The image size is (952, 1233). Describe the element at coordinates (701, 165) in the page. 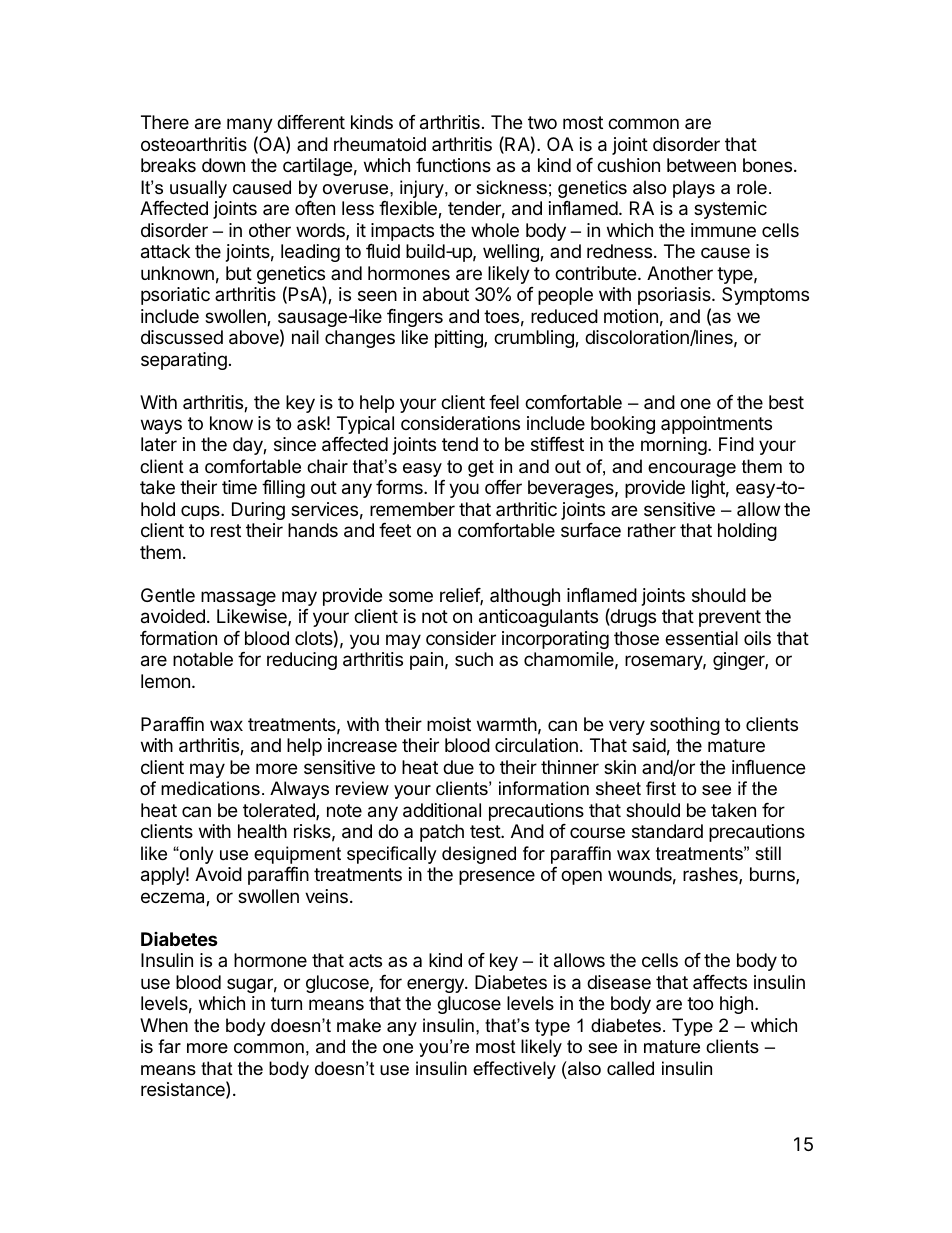

I see `between` at that location.
